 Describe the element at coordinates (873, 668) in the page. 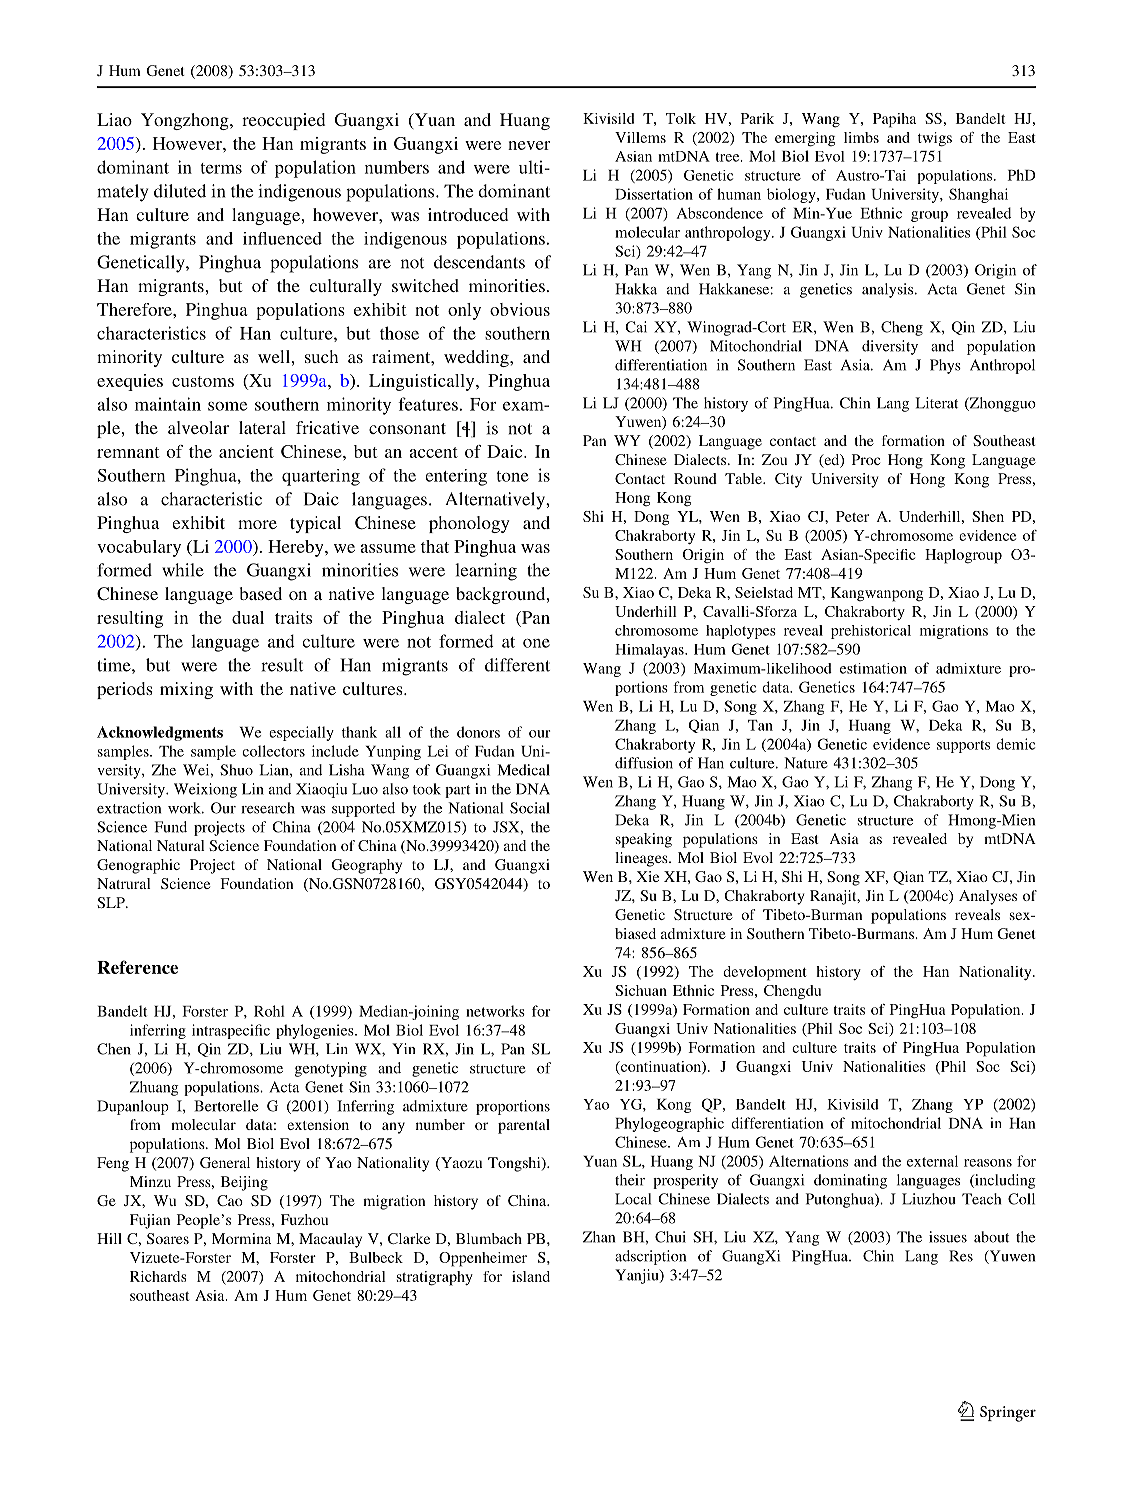

I see `estimation` at that location.
